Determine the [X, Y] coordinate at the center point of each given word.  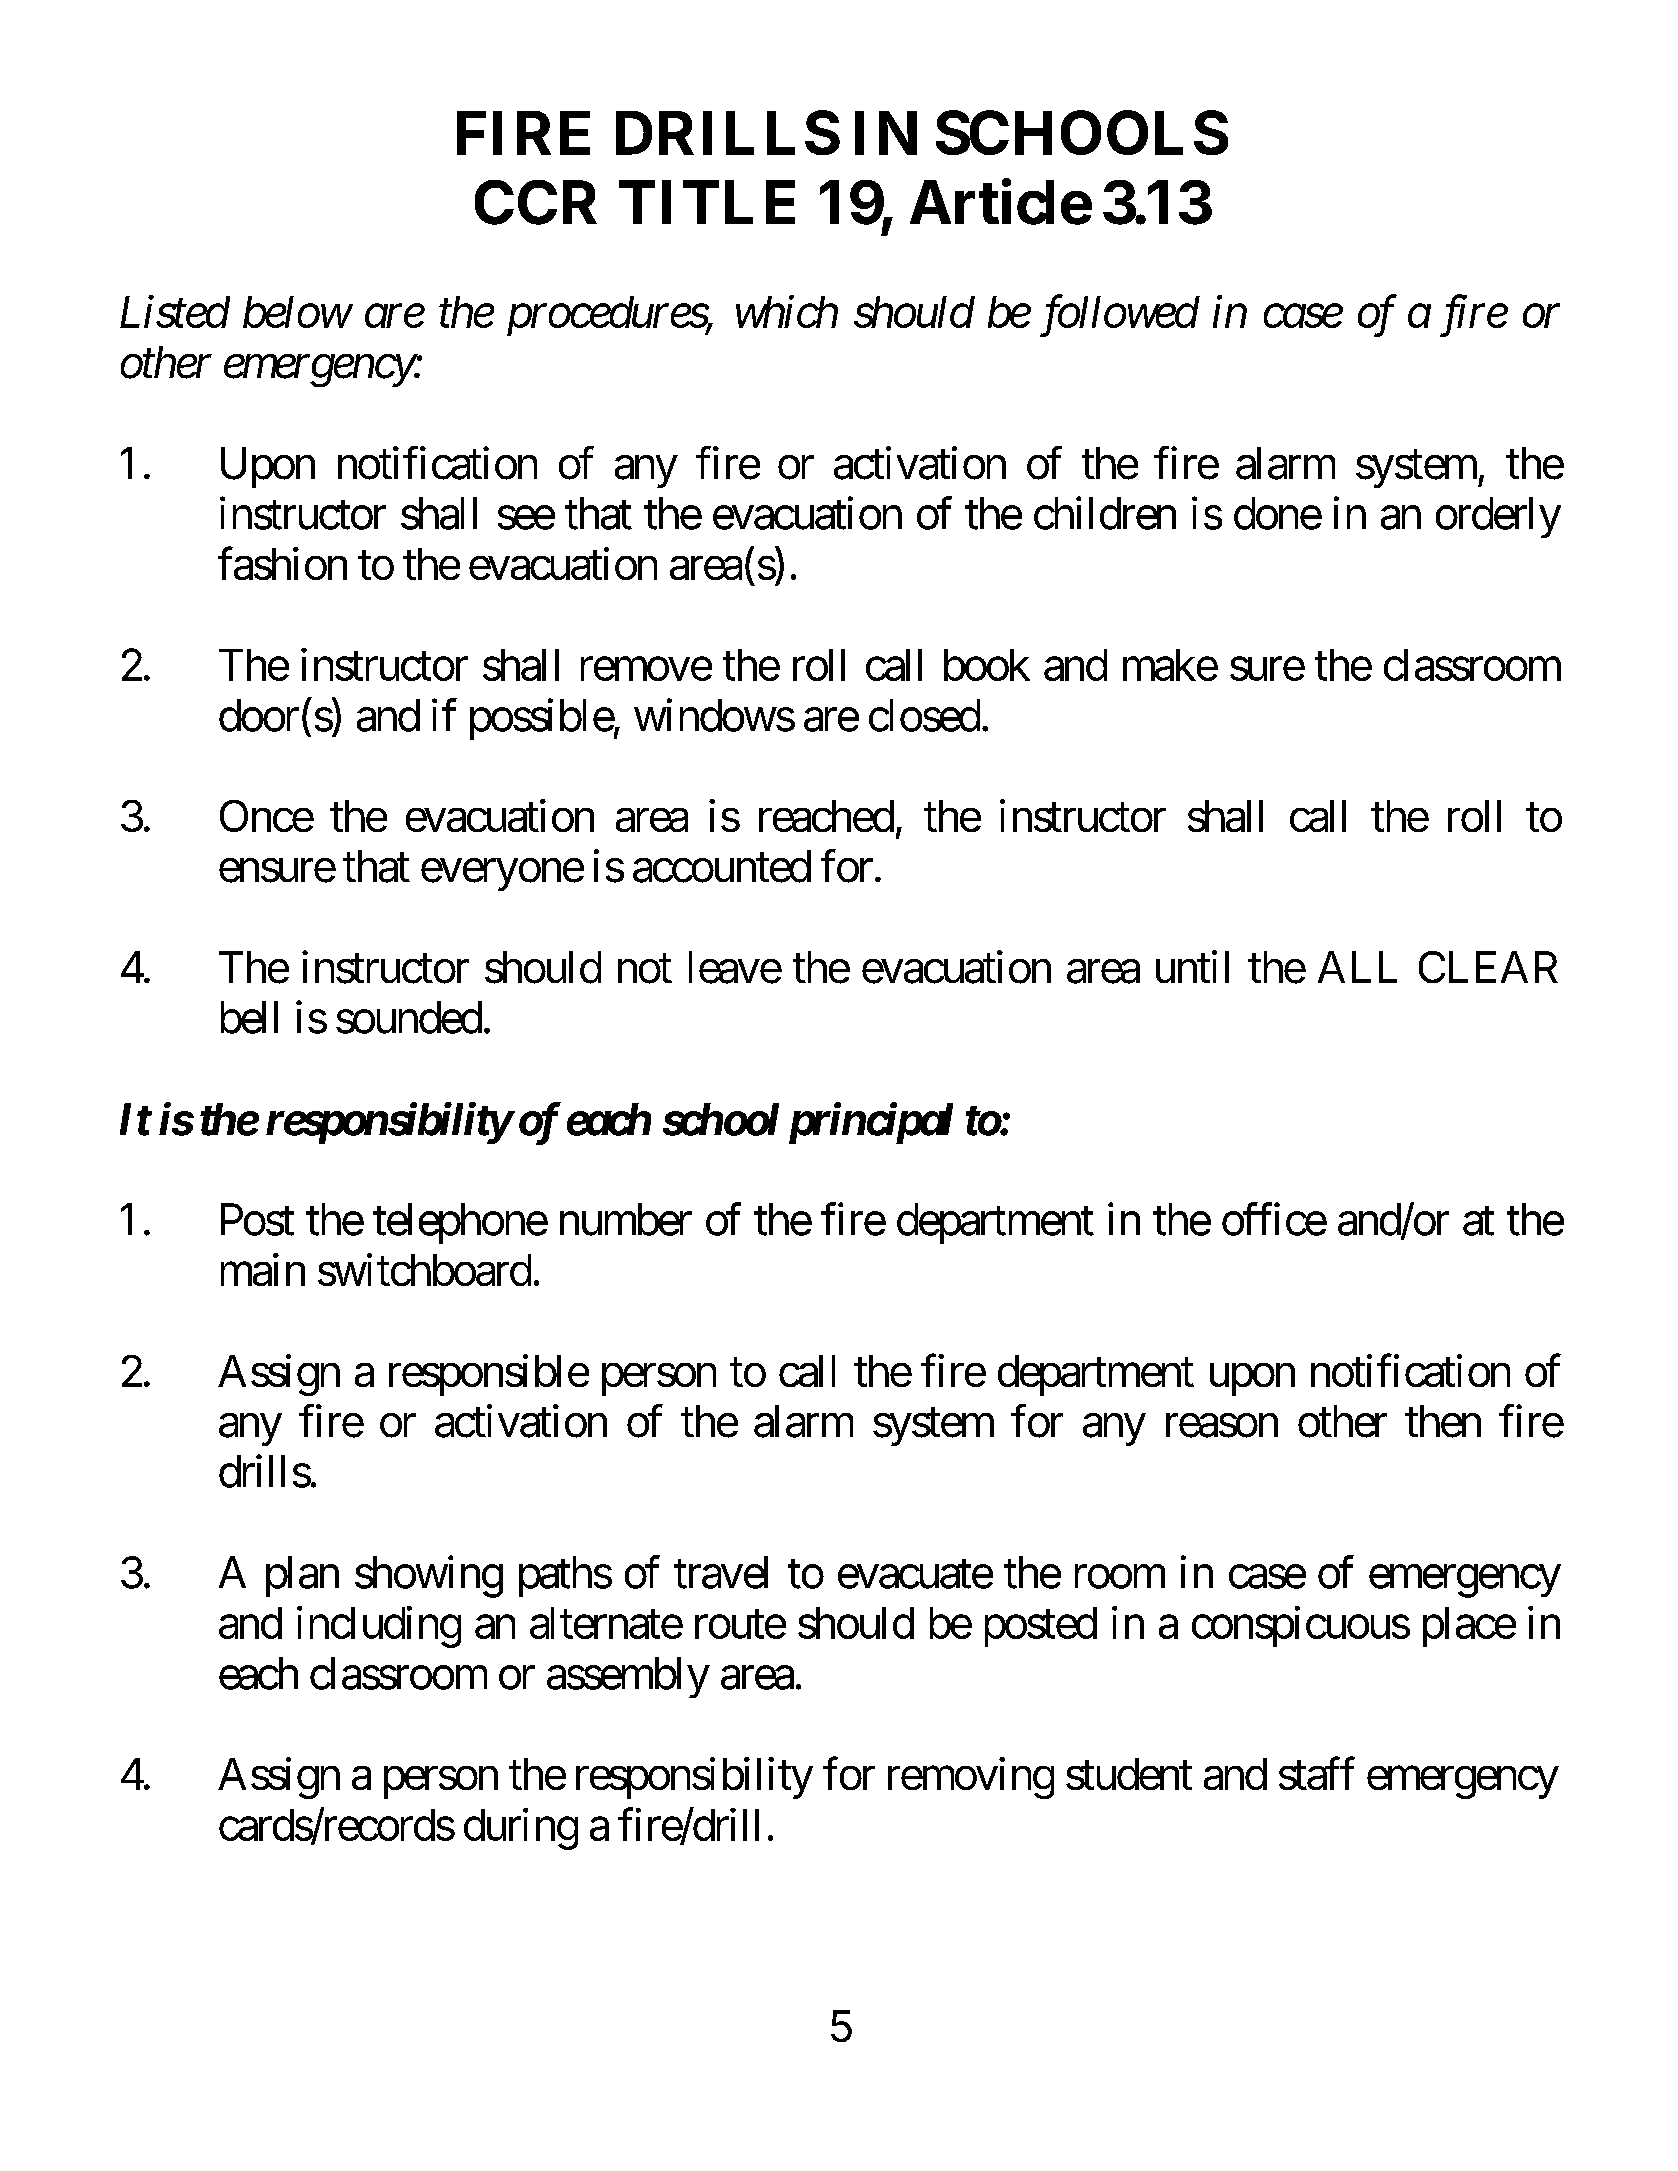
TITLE [707, 202]
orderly [1498, 517]
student [1129, 1774]
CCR [536, 202]
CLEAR [1488, 967]
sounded [409, 1017]
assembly [628, 1677]
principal [871, 1123]
